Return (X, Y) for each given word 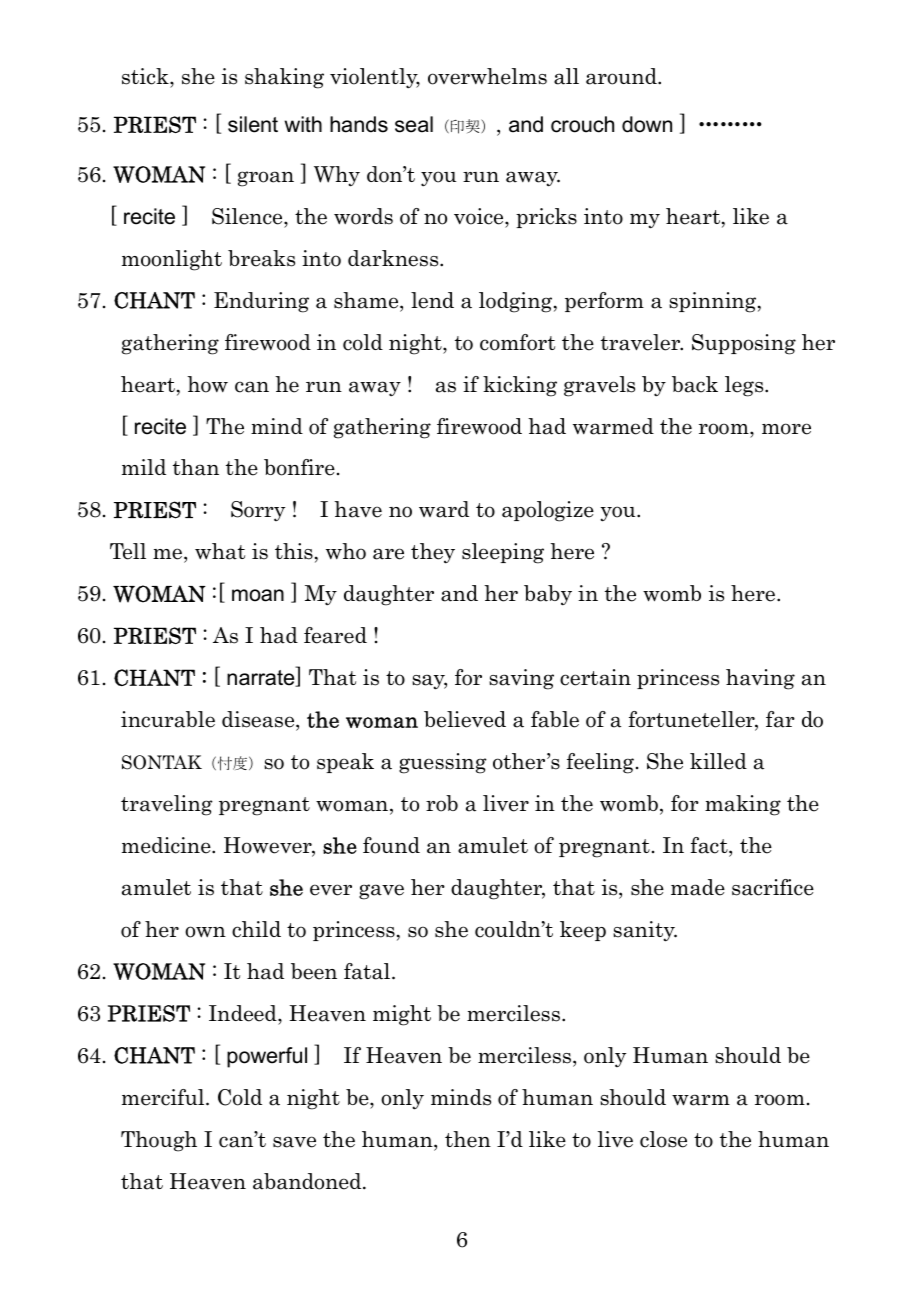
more (786, 429)
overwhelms (487, 76)
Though (159, 1141)
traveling (167, 805)
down (647, 124)
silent (253, 124)
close (663, 1139)
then (468, 1139)
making (743, 805)
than (196, 467)
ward (444, 509)
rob (442, 803)
